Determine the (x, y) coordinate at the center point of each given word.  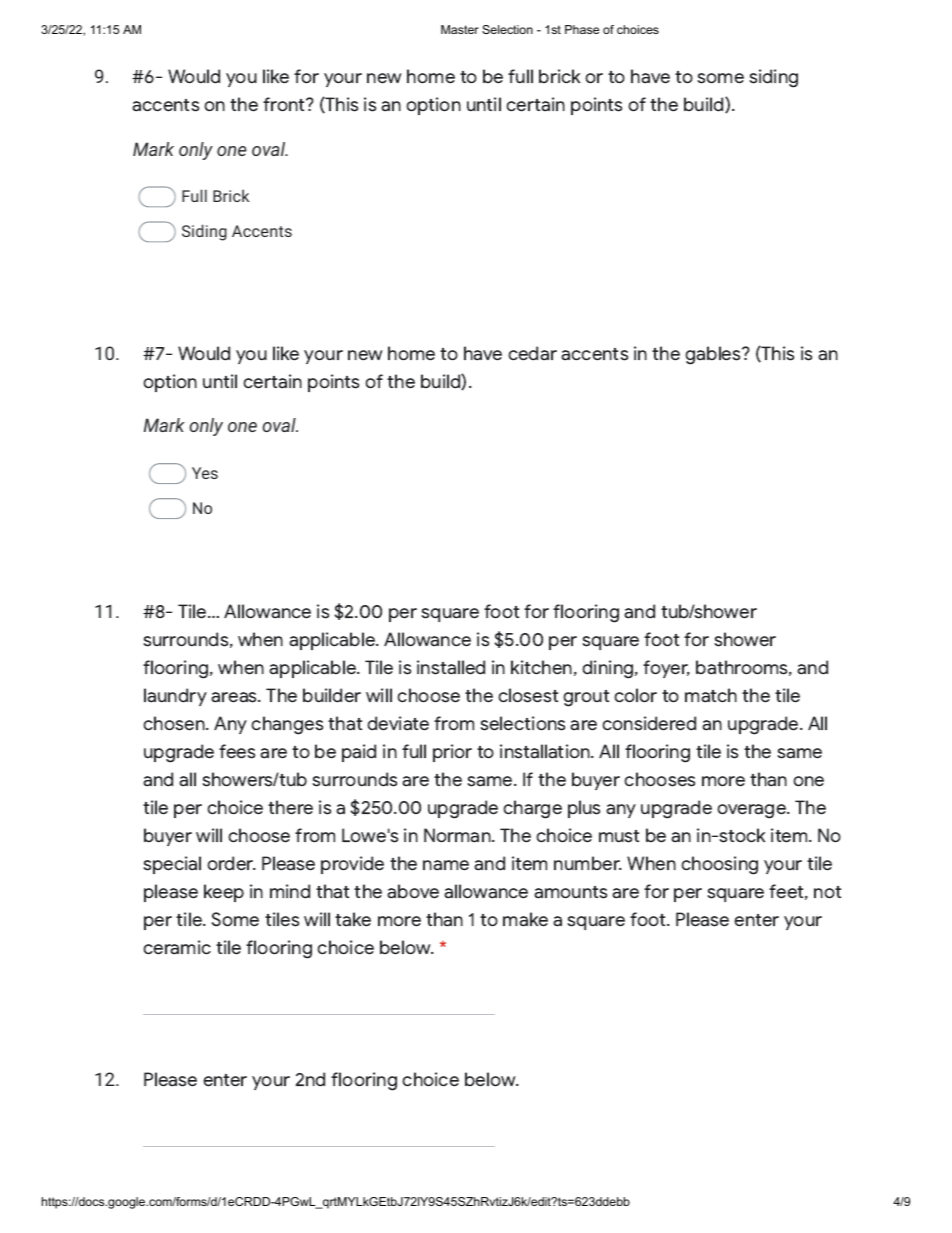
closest (528, 695)
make (525, 919)
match (711, 695)
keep (224, 893)
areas (235, 697)
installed (451, 667)
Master (460, 29)
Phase (582, 29)
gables (714, 355)
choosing (719, 865)
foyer (666, 669)
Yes (205, 473)
